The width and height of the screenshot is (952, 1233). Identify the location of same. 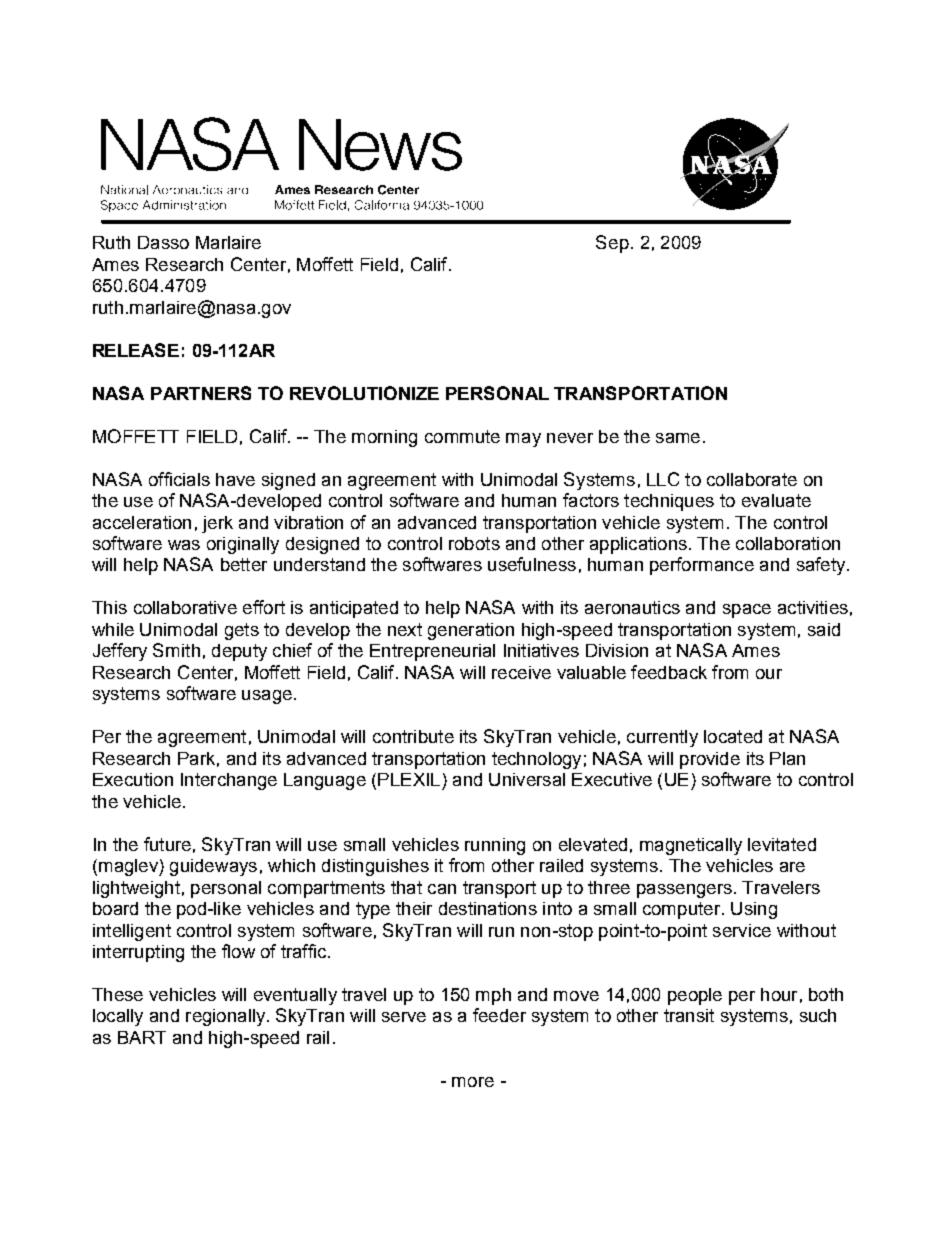
(678, 438).
